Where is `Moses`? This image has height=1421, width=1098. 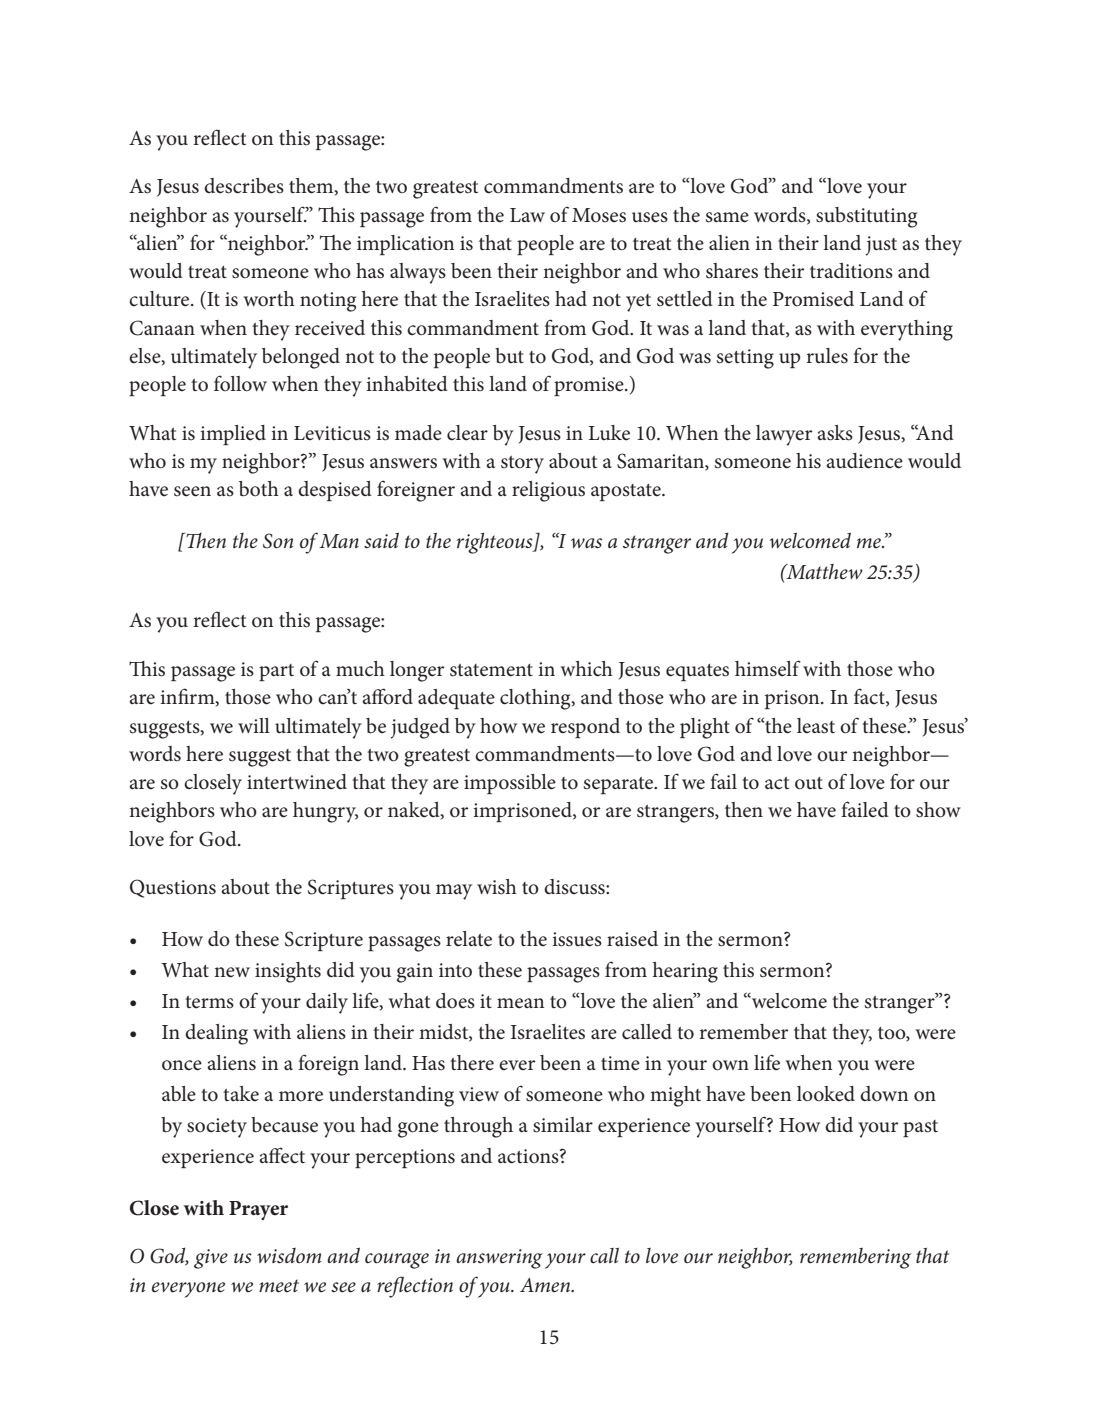 Moses is located at coordinates (599, 215).
